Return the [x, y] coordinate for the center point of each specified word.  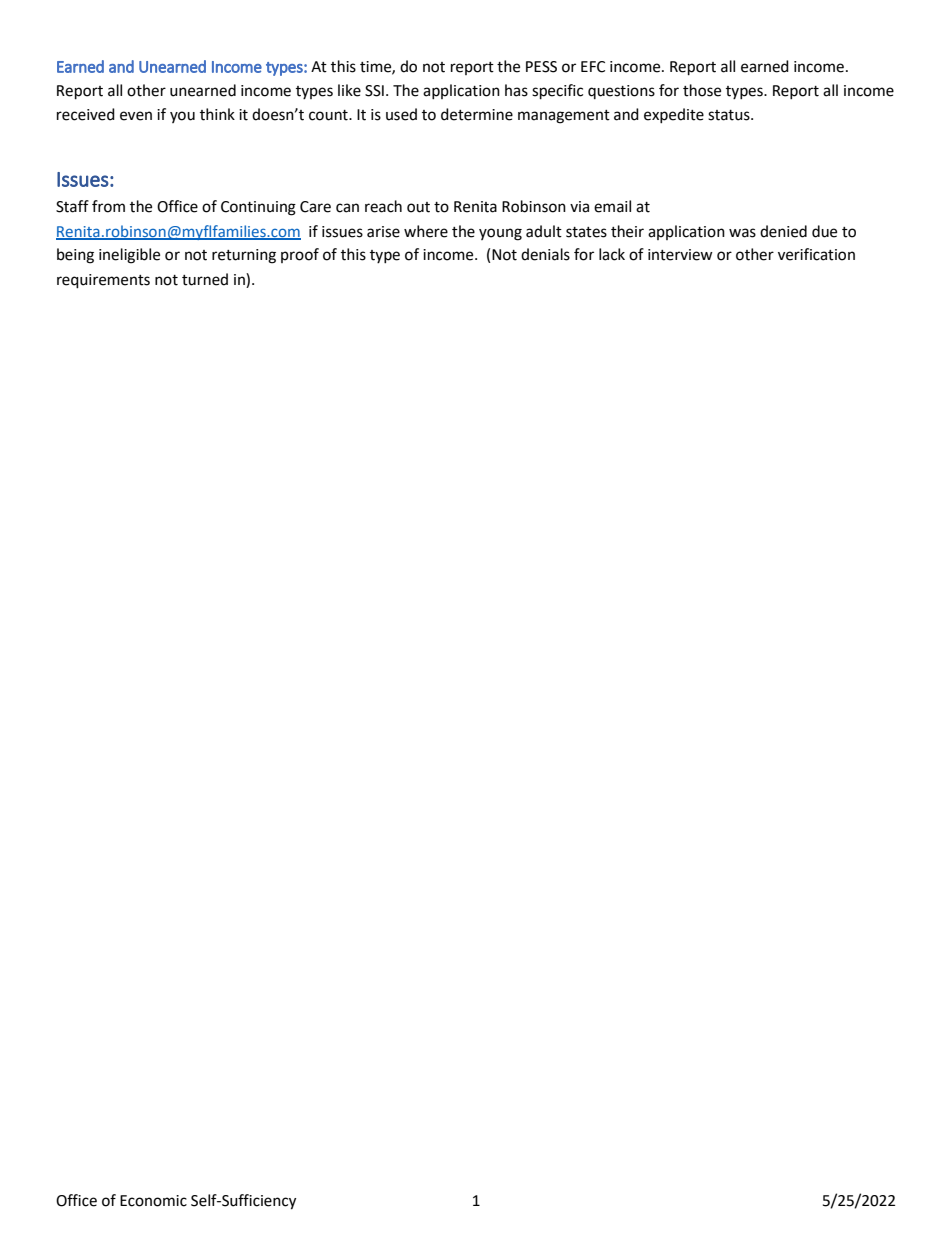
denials [545, 254]
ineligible [129, 256]
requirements [103, 281]
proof [300, 255]
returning [244, 256]
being [75, 256]
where [426, 231]
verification [816, 254]
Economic [153, 1201]
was [742, 233]
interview [680, 255]
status [730, 115]
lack [612, 254]
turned [205, 279]
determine [477, 114]
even [136, 116]
